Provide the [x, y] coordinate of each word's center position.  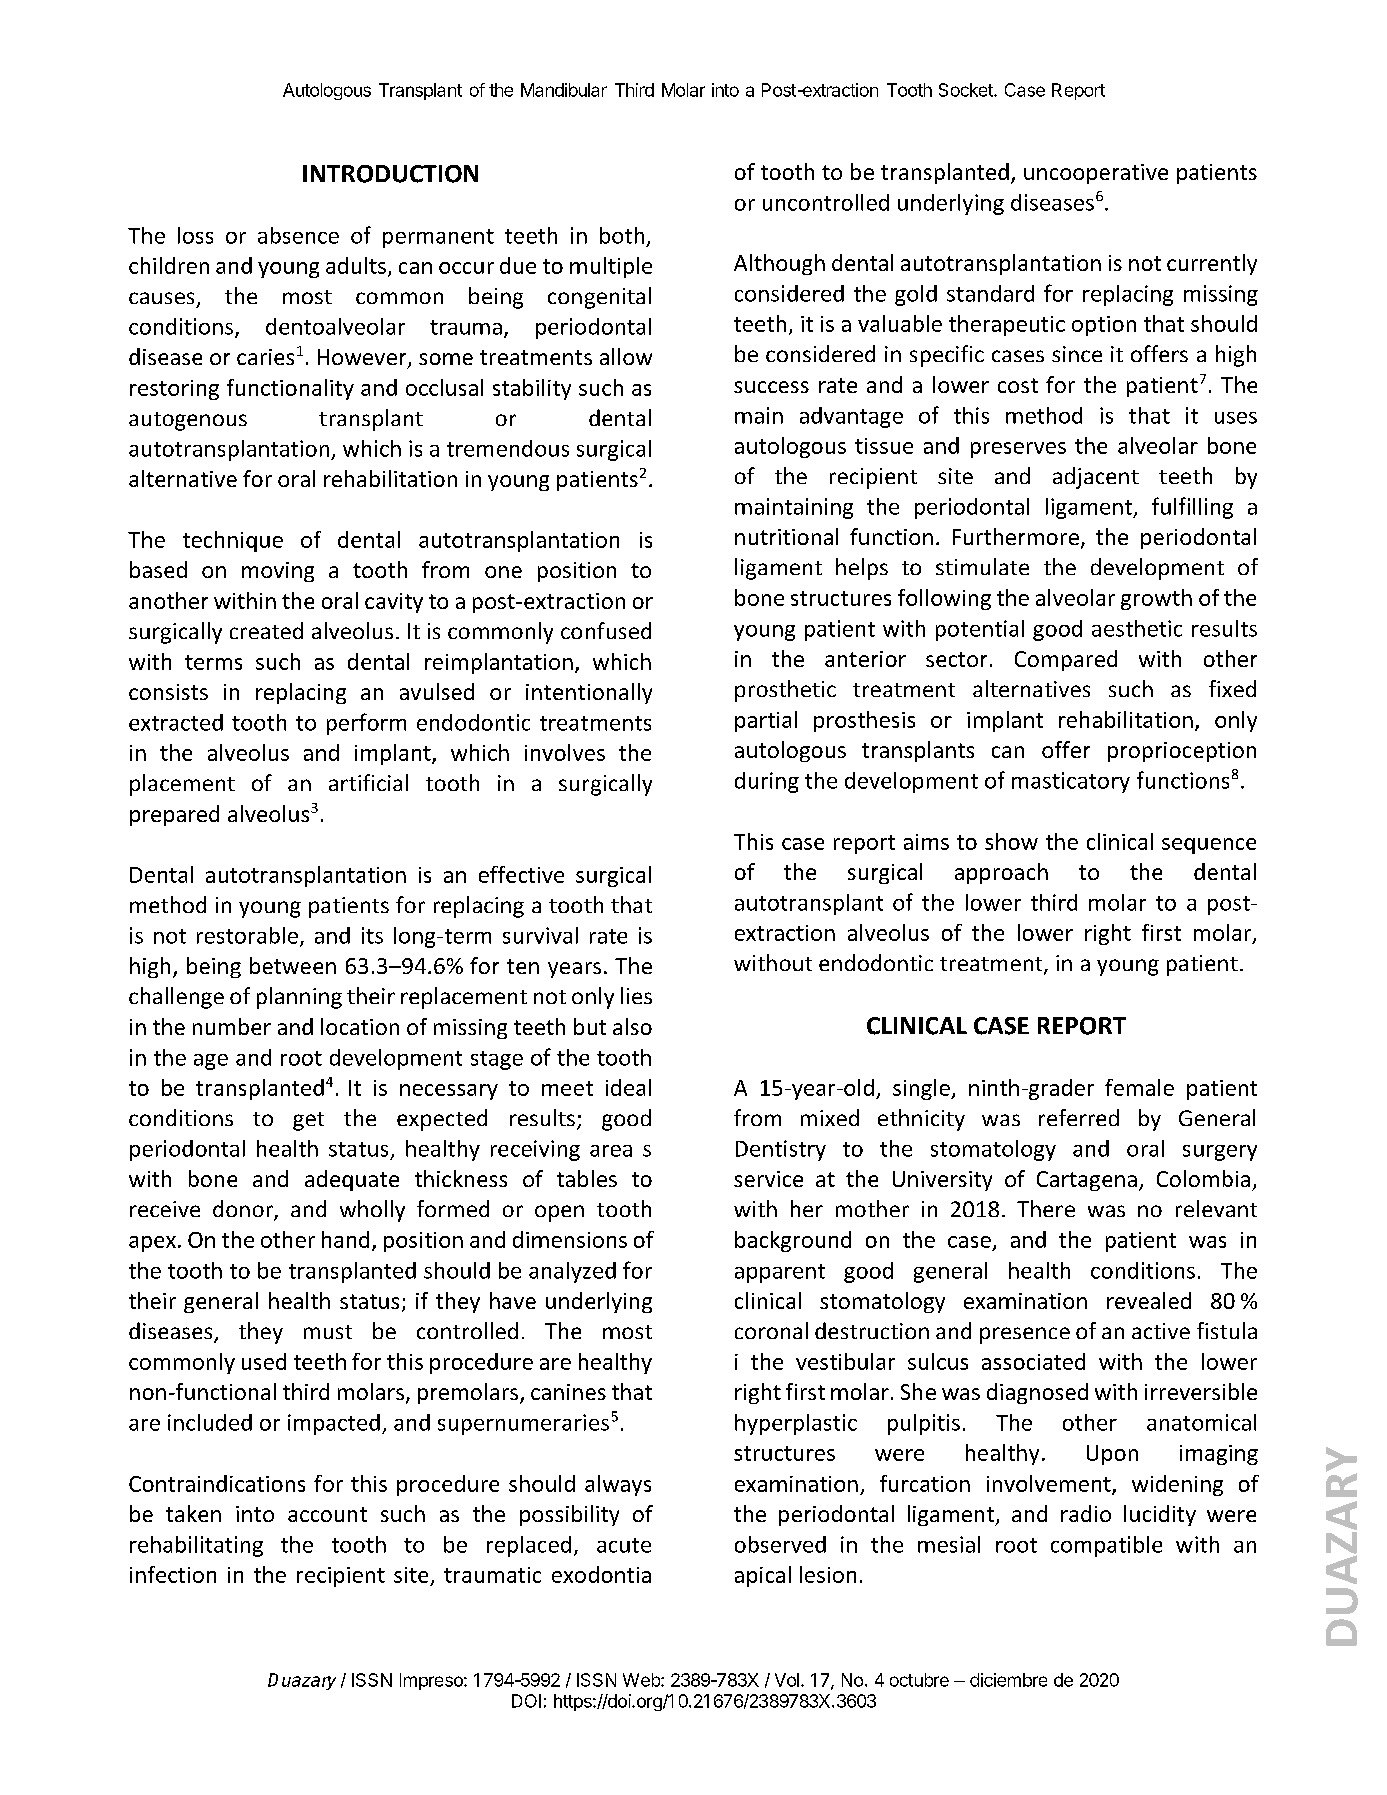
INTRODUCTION [390, 174]
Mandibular [564, 90]
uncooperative [1096, 174]
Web [642, 1680]
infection [173, 1574]
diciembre [1008, 1680]
